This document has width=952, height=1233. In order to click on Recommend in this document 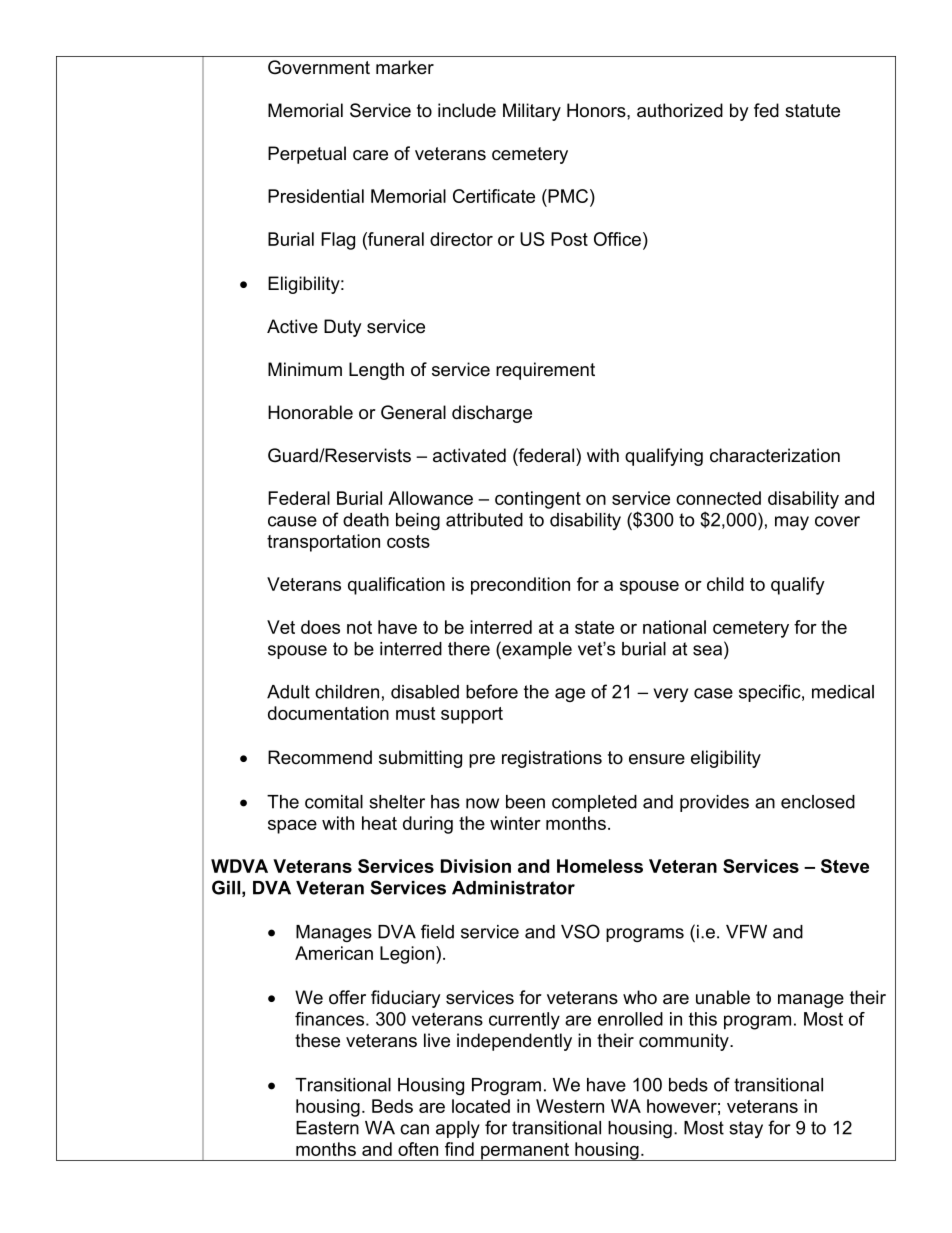, I will do `click(320, 757)`.
